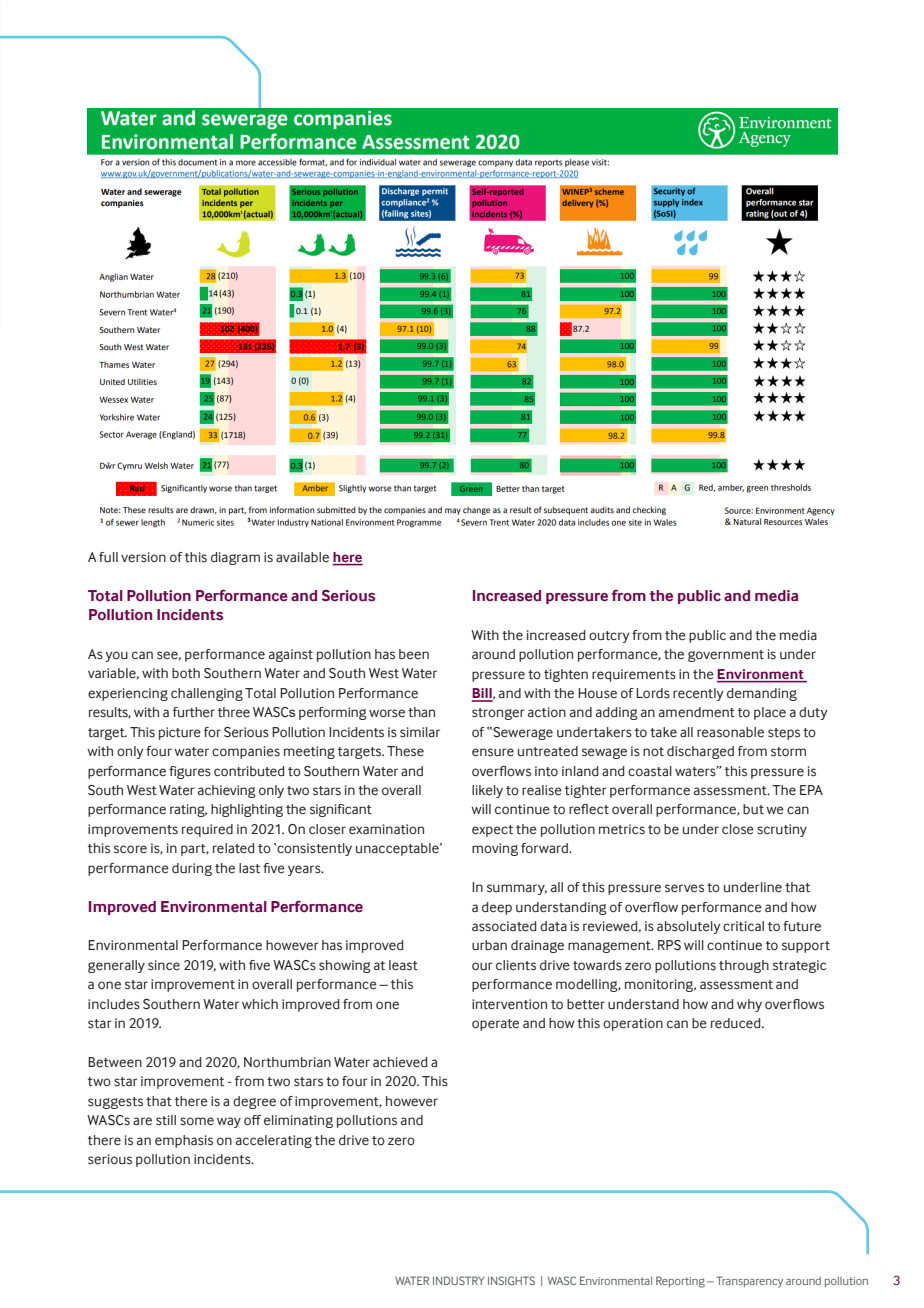 This screenshot has width=924, height=1308. I want to click on since, so click(164, 965).
